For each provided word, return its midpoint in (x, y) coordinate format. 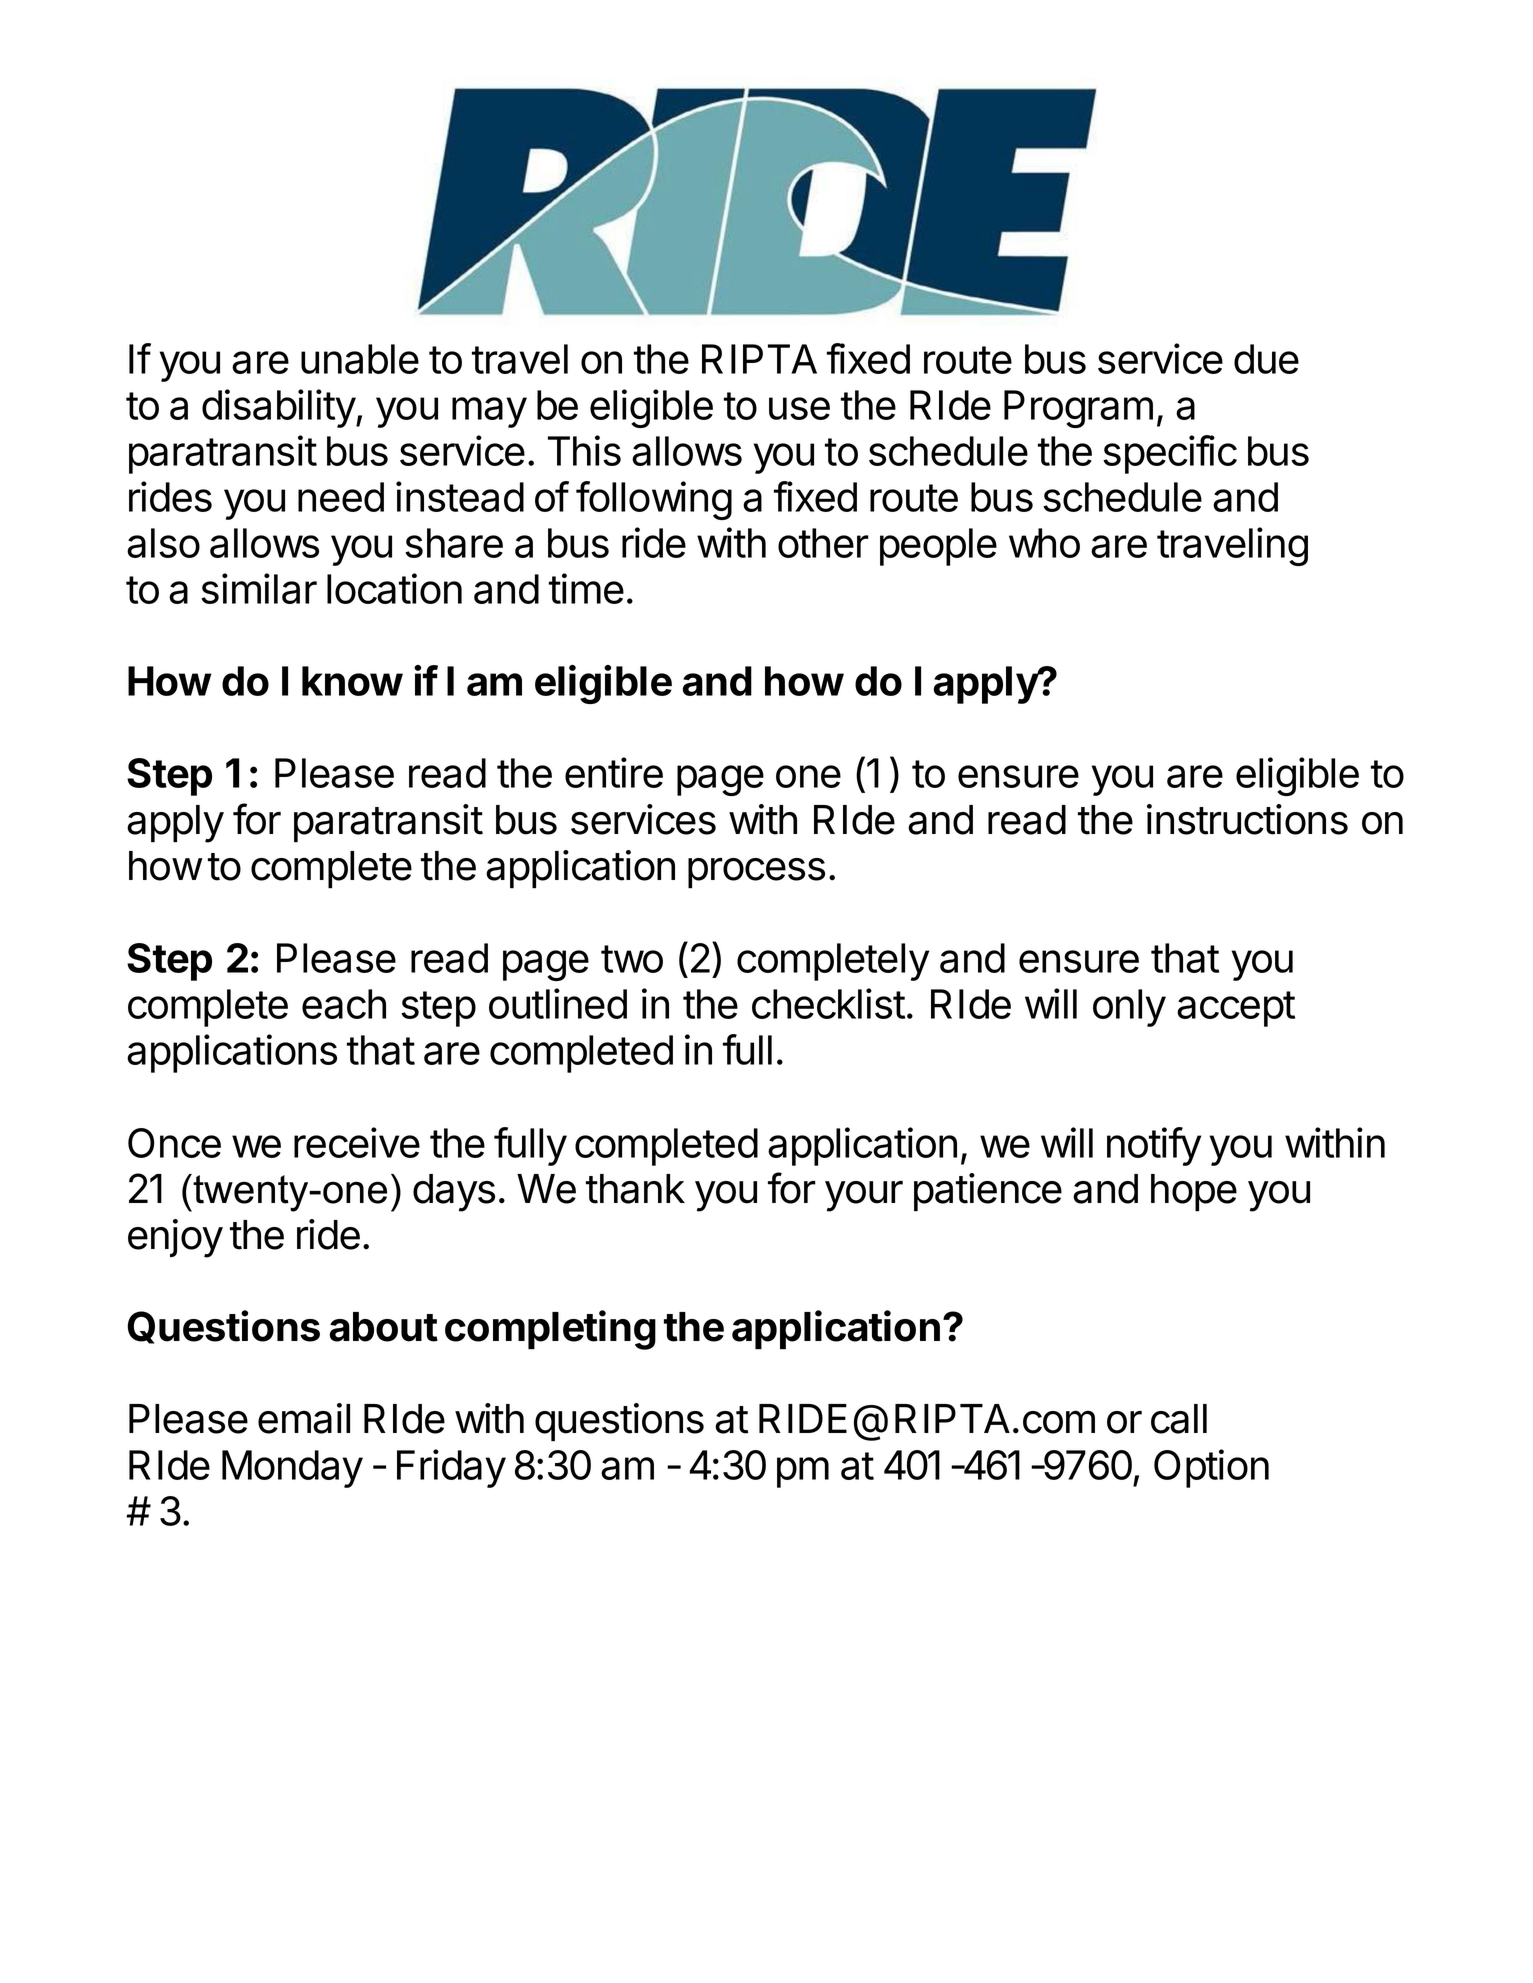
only (1129, 1008)
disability (279, 408)
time (586, 588)
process (756, 873)
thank (635, 1189)
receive (357, 1142)
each (344, 1004)
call (1179, 1419)
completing (550, 1330)
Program (1078, 409)
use (799, 408)
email (304, 1418)
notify (1154, 1146)
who (1044, 543)
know (352, 681)
